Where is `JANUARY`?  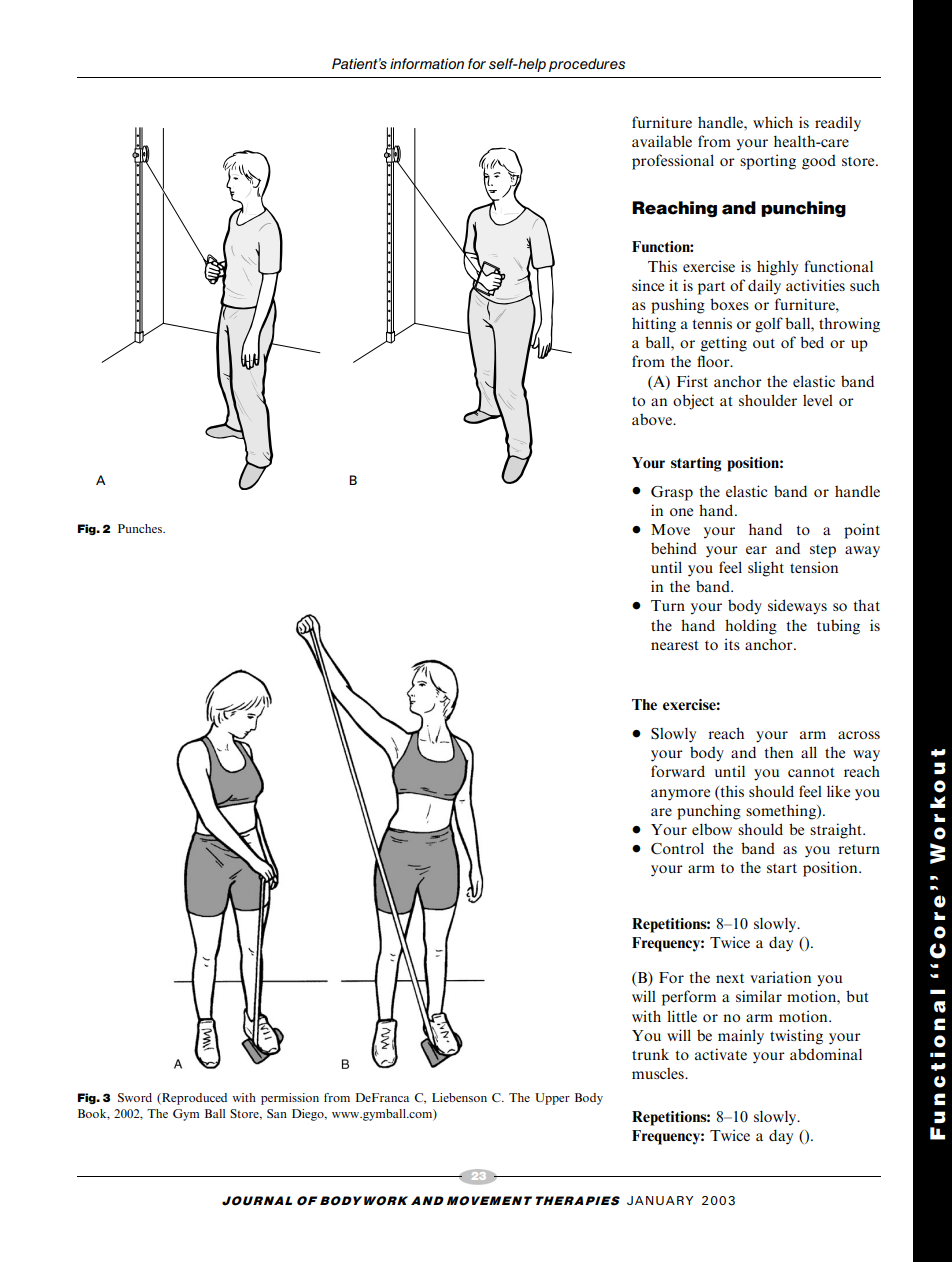 JANUARY is located at coordinates (660, 1200).
